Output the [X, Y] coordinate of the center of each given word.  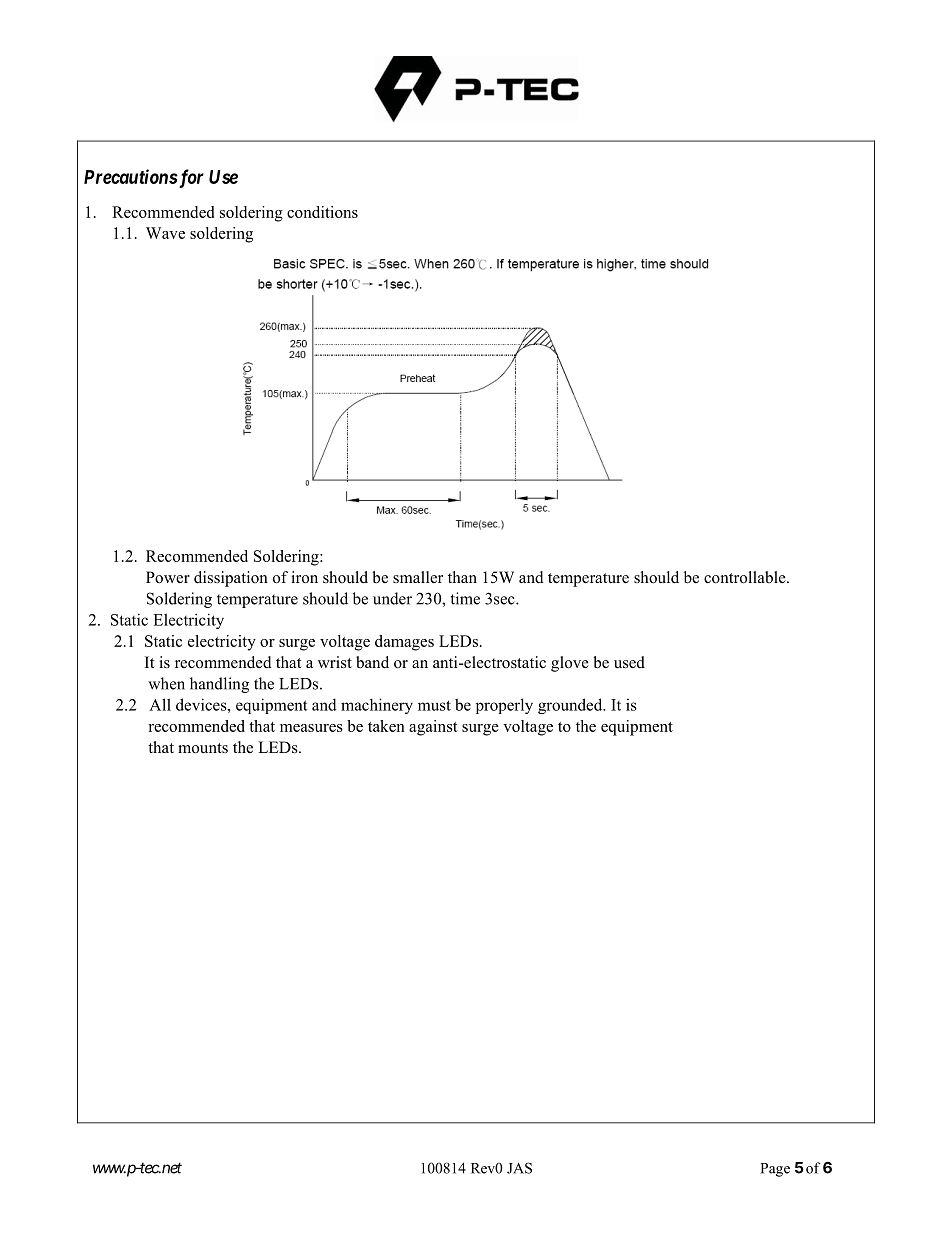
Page [775, 1170]
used [629, 662]
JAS [519, 1168]
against [433, 728]
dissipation [231, 579]
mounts [203, 748]
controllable [746, 577]
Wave [165, 233]
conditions [322, 212]
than [462, 577]
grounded [571, 706]
